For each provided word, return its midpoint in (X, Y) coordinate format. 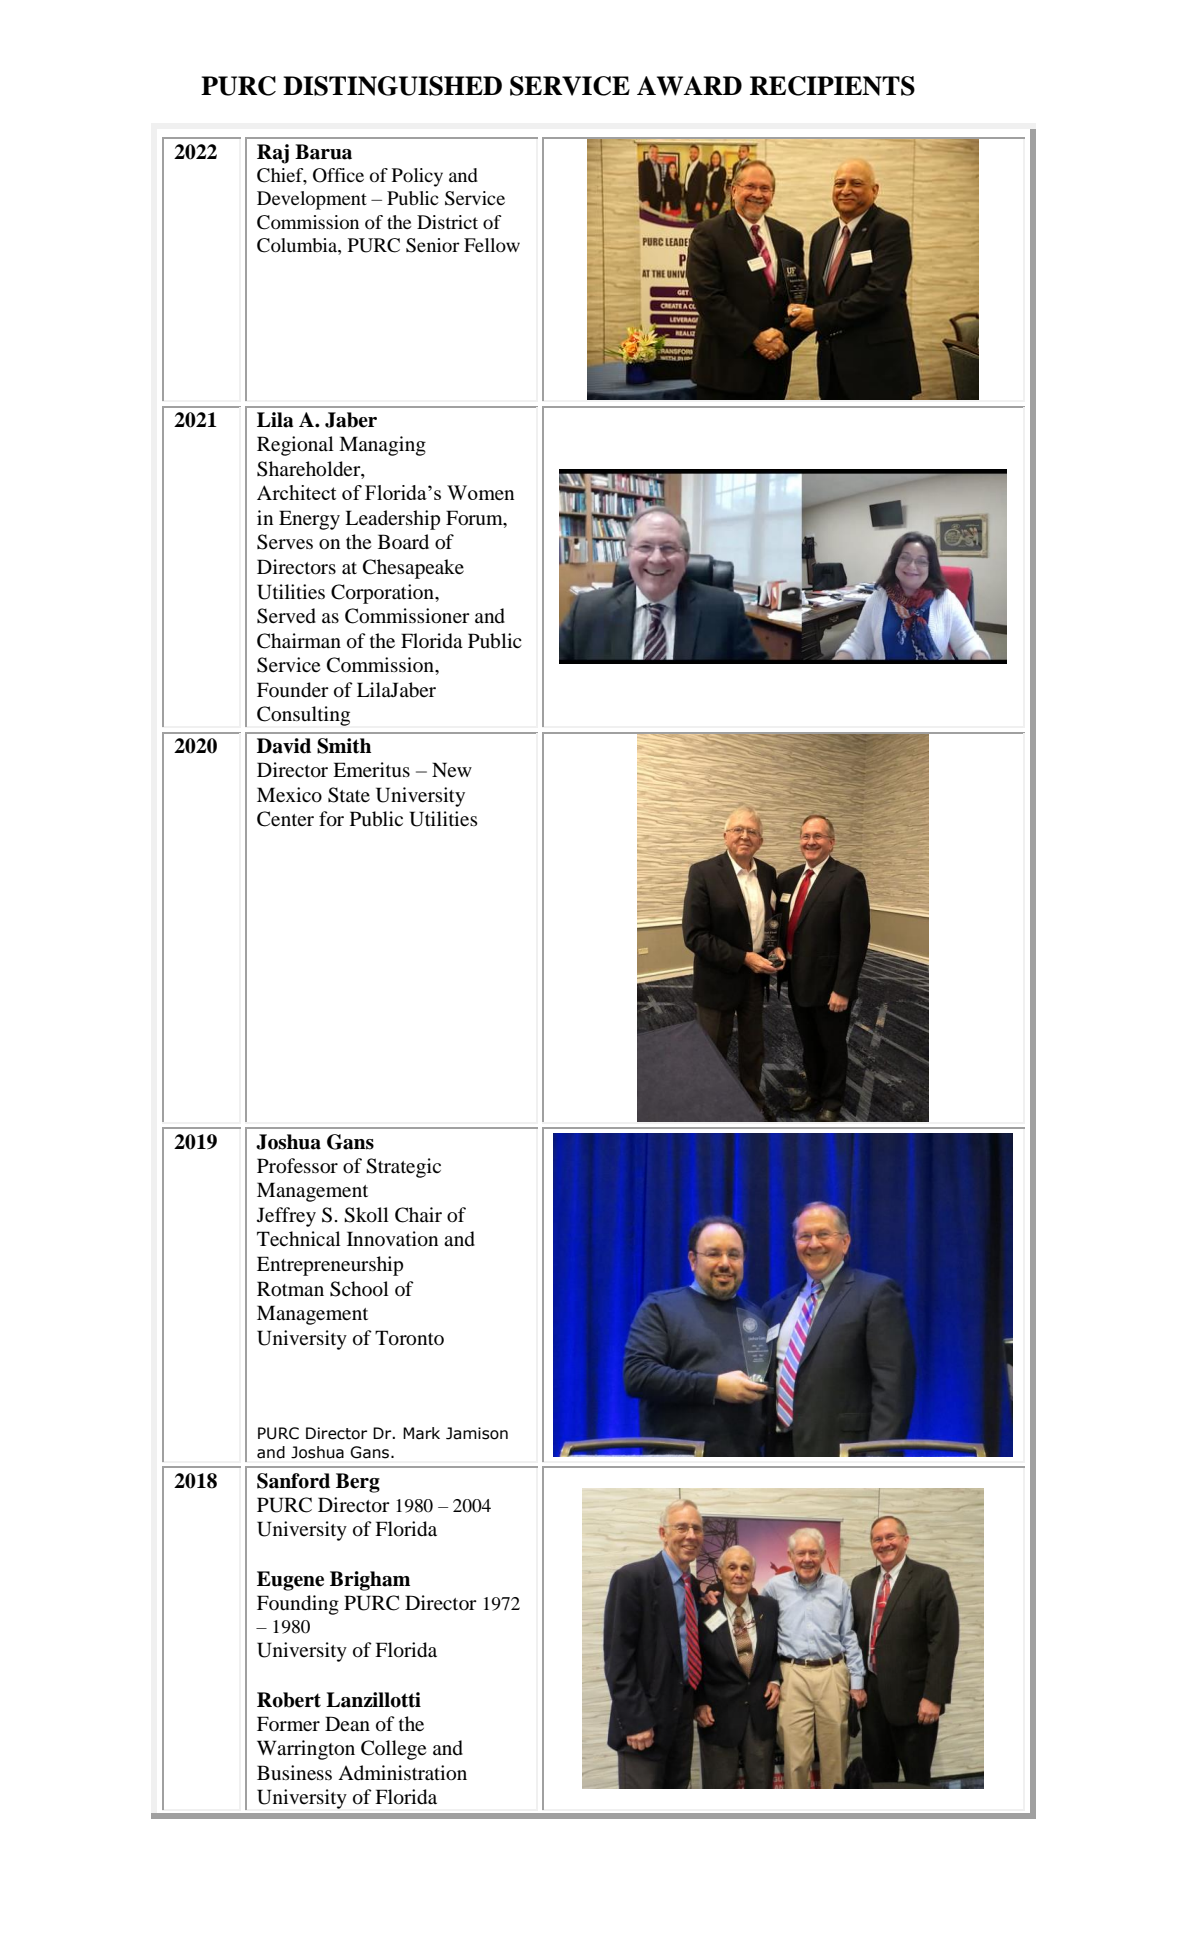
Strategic (403, 1168)
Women (480, 492)
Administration (402, 1773)
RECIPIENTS (832, 86)
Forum (475, 519)
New (452, 769)
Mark (421, 1433)
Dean (347, 1723)
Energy (309, 520)
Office (338, 175)
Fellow (492, 245)
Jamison (477, 1433)
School (359, 1289)
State (349, 795)
